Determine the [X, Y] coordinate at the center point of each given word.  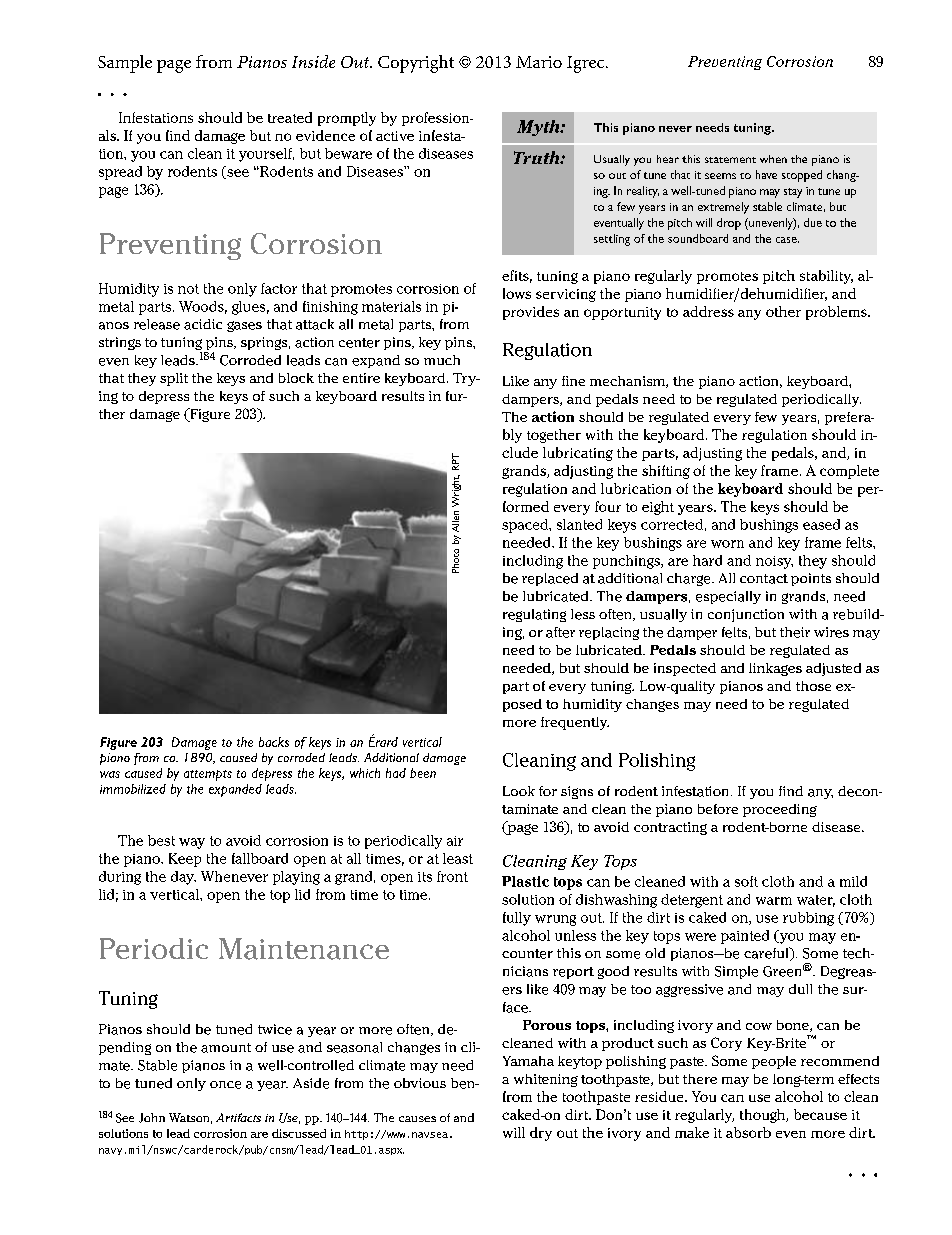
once [225, 1085]
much [442, 360]
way [192, 843]
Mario [539, 62]
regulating [534, 615]
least [458, 858]
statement [730, 160]
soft [746, 881]
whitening [546, 1080]
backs [274, 742]
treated [290, 117]
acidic [203, 324]
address [708, 311]
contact [764, 579]
